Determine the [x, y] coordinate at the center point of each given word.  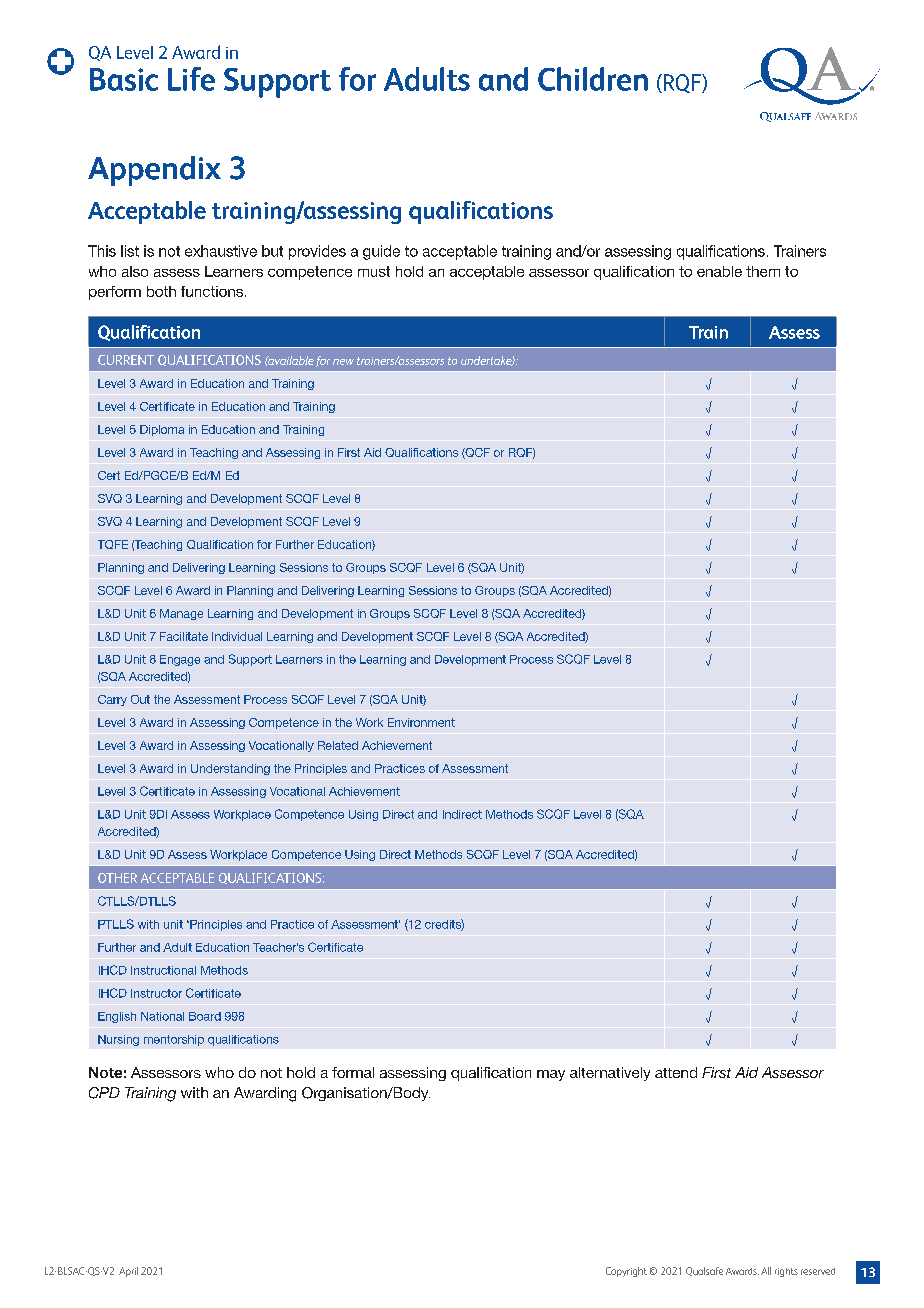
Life [191, 79]
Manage [181, 614]
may [551, 1075]
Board [205, 1016]
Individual [237, 636]
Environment [421, 722]
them [763, 271]
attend [676, 1072]
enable [719, 271]
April [128, 1272]
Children [593, 79]
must [374, 271]
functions [212, 291]
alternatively [610, 1074]
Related [338, 745]
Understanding [230, 769]
